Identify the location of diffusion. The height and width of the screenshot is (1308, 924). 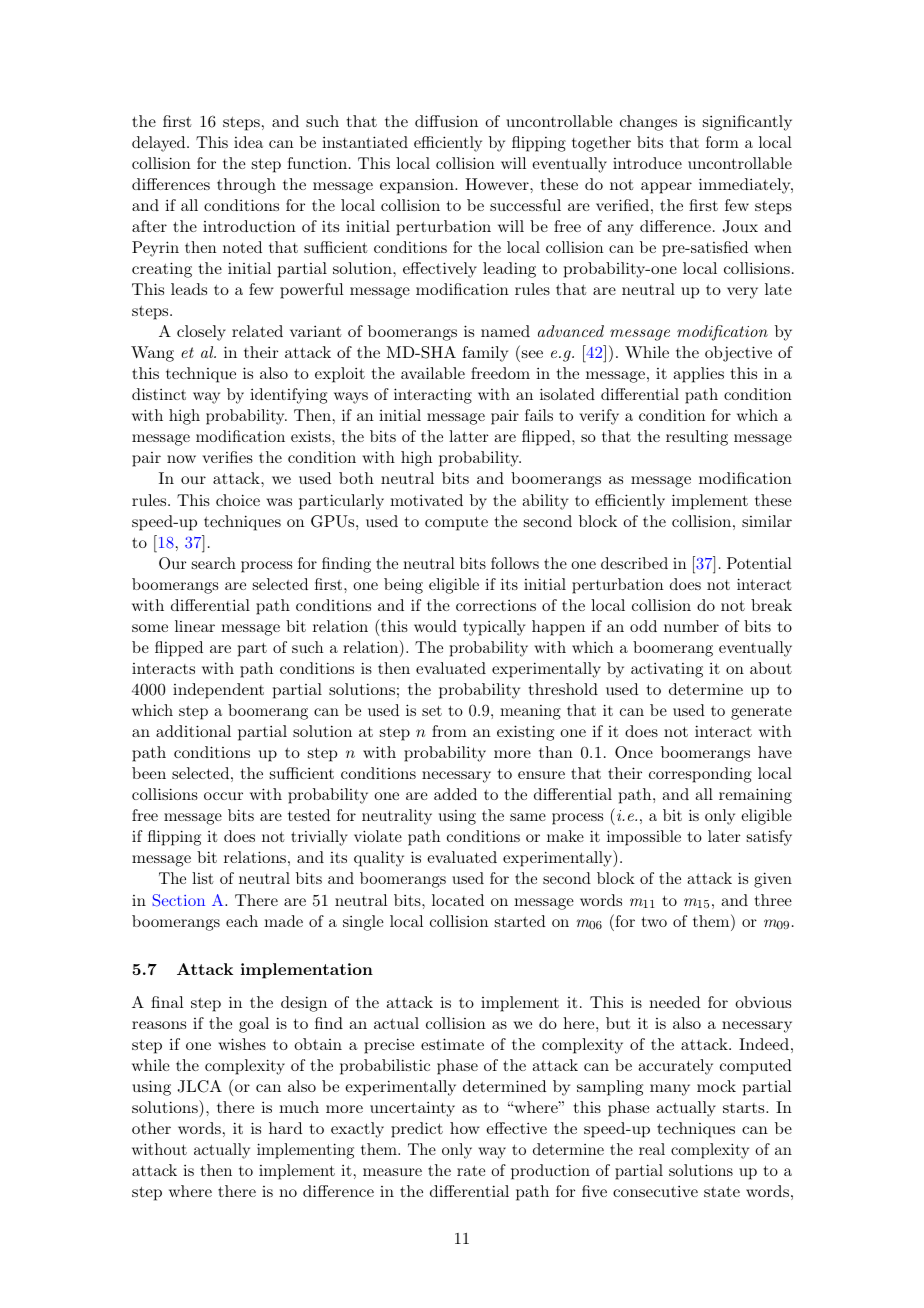
(446, 121).
